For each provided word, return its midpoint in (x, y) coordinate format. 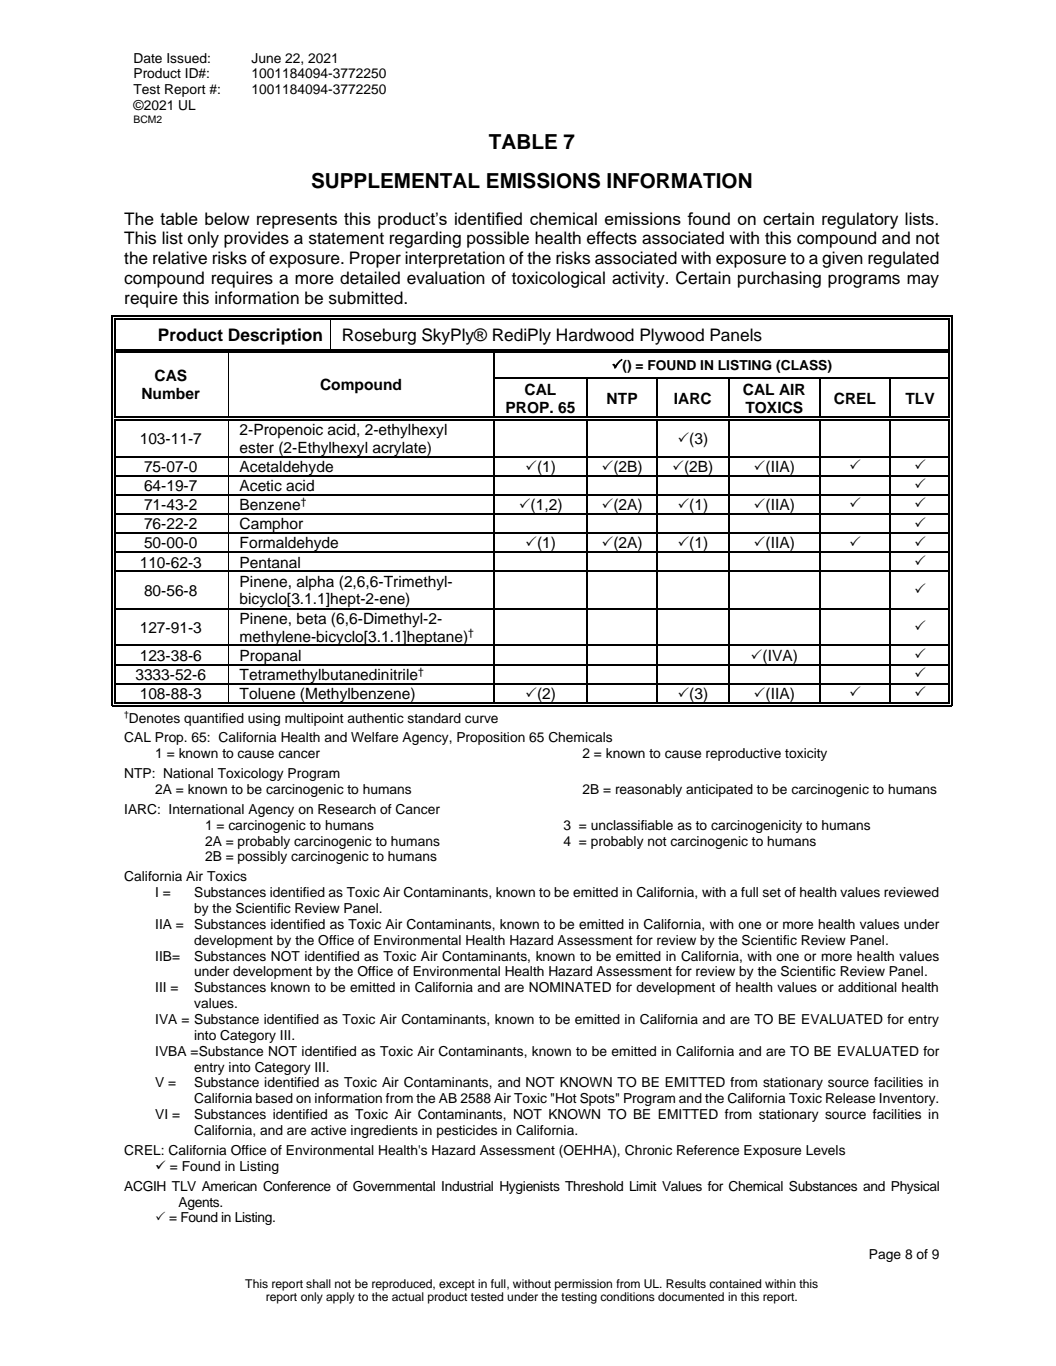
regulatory (860, 220)
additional (867, 987)
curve (481, 719)
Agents (200, 1203)
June (266, 58)
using (264, 719)
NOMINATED (570, 987)
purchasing (779, 279)
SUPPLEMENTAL (396, 180)
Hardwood (595, 335)
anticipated (719, 790)
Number (171, 393)
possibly (262, 857)
